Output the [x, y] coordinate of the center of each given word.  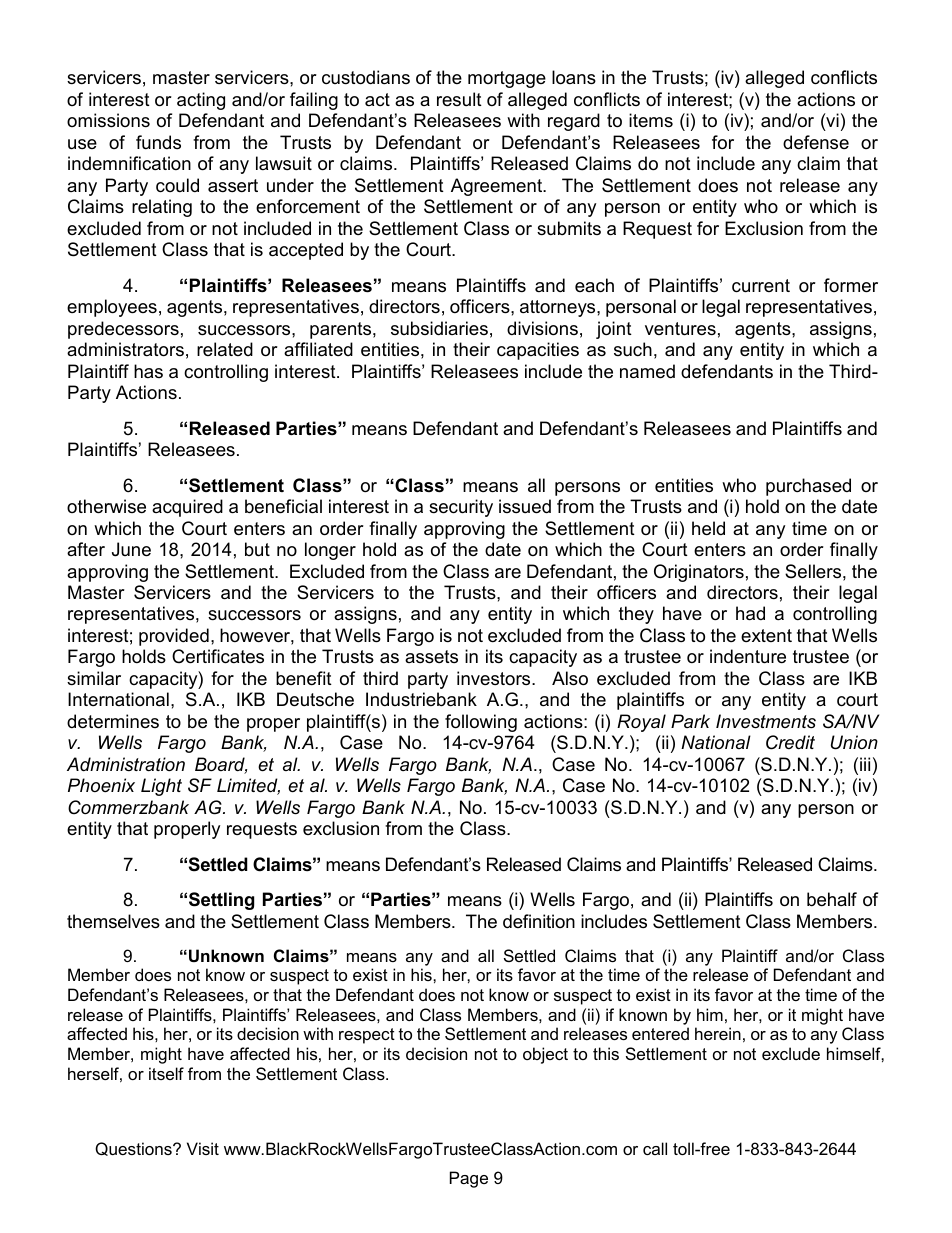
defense [816, 142]
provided [174, 637]
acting [201, 101]
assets [431, 657]
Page [469, 1179]
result [459, 99]
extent [766, 635]
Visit [203, 1148]
